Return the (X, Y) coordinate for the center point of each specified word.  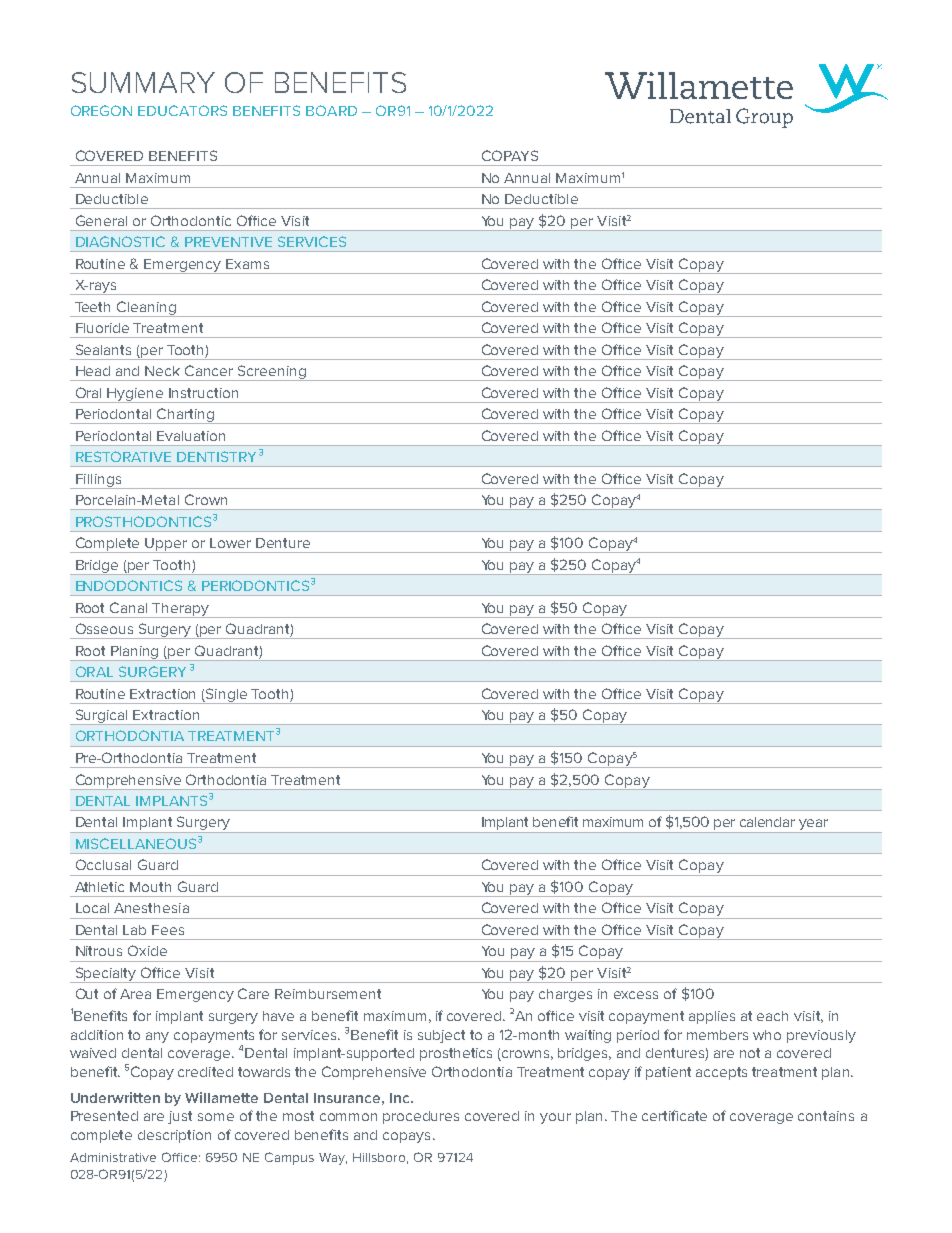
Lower (230, 543)
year (813, 826)
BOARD (331, 110)
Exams (247, 264)
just (180, 1117)
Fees (168, 930)
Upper (167, 545)
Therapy (181, 610)
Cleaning (146, 309)
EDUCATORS (182, 110)
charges (565, 995)
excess (636, 995)
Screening (272, 373)
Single (227, 696)
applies (712, 1017)
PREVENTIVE (228, 242)
